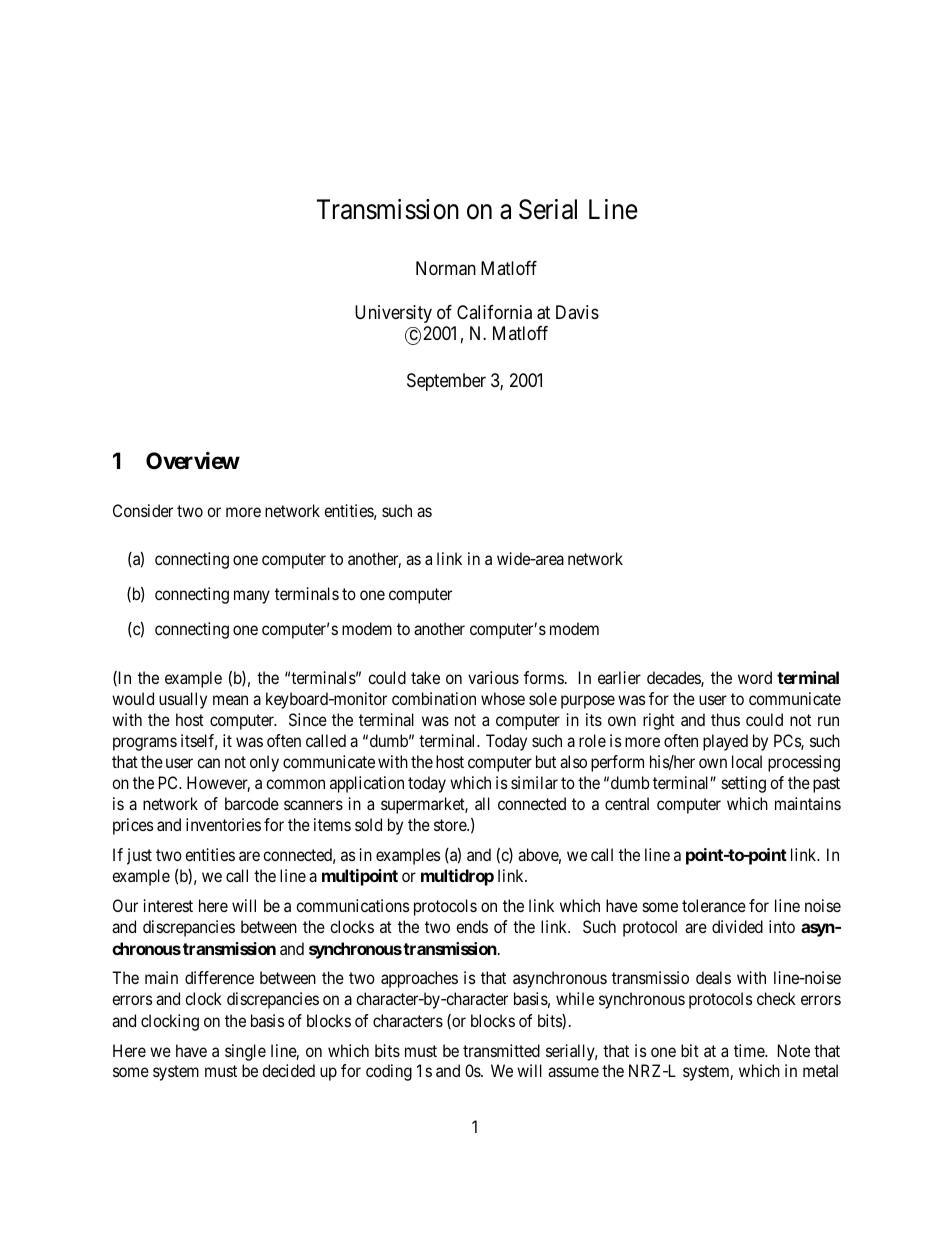 Image resolution: width=952 pixels, height=1233 pixels. What do you see at coordinates (493, 677) in the page?
I see `various` at bounding box center [493, 677].
